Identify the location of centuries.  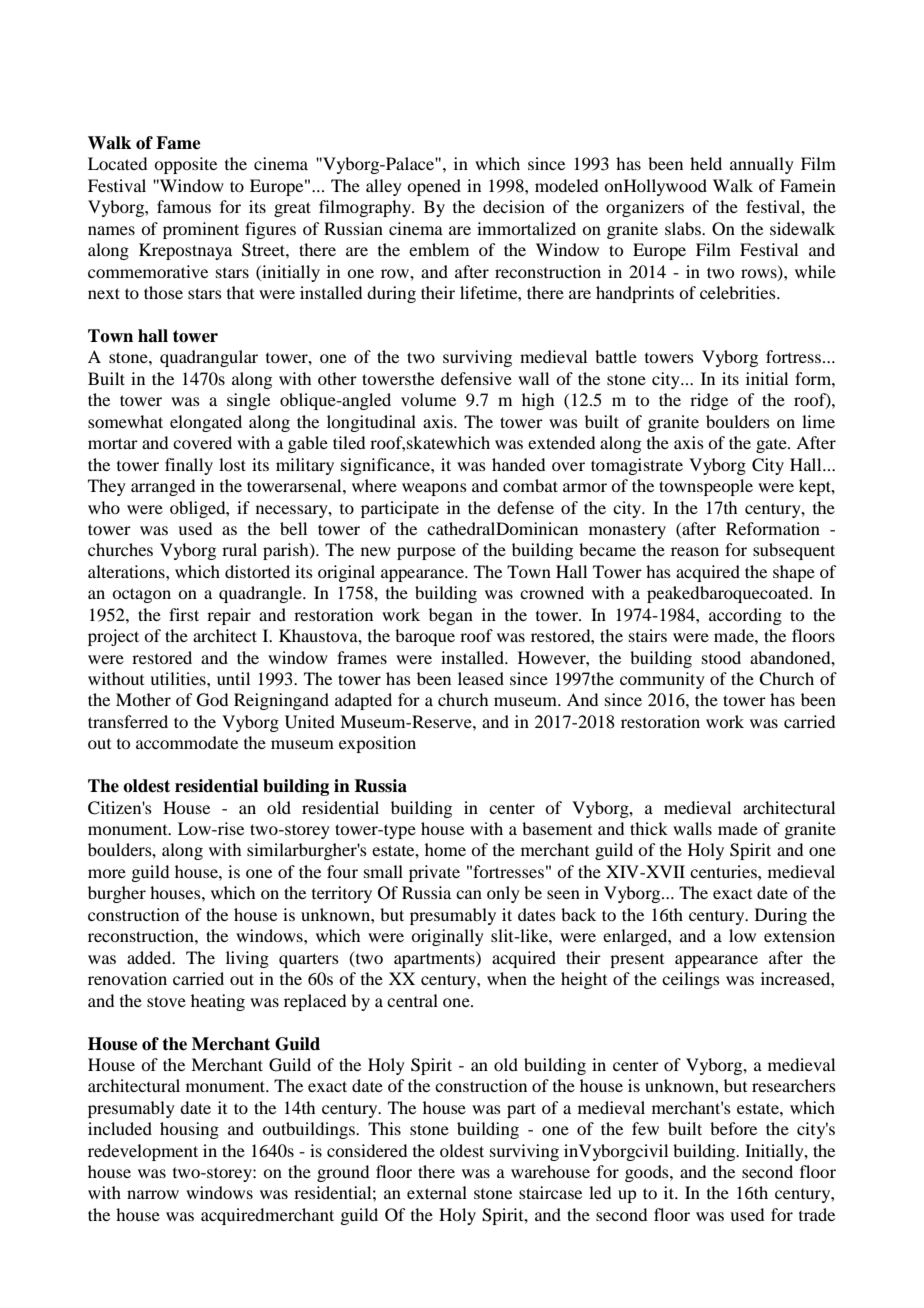
(724, 871).
